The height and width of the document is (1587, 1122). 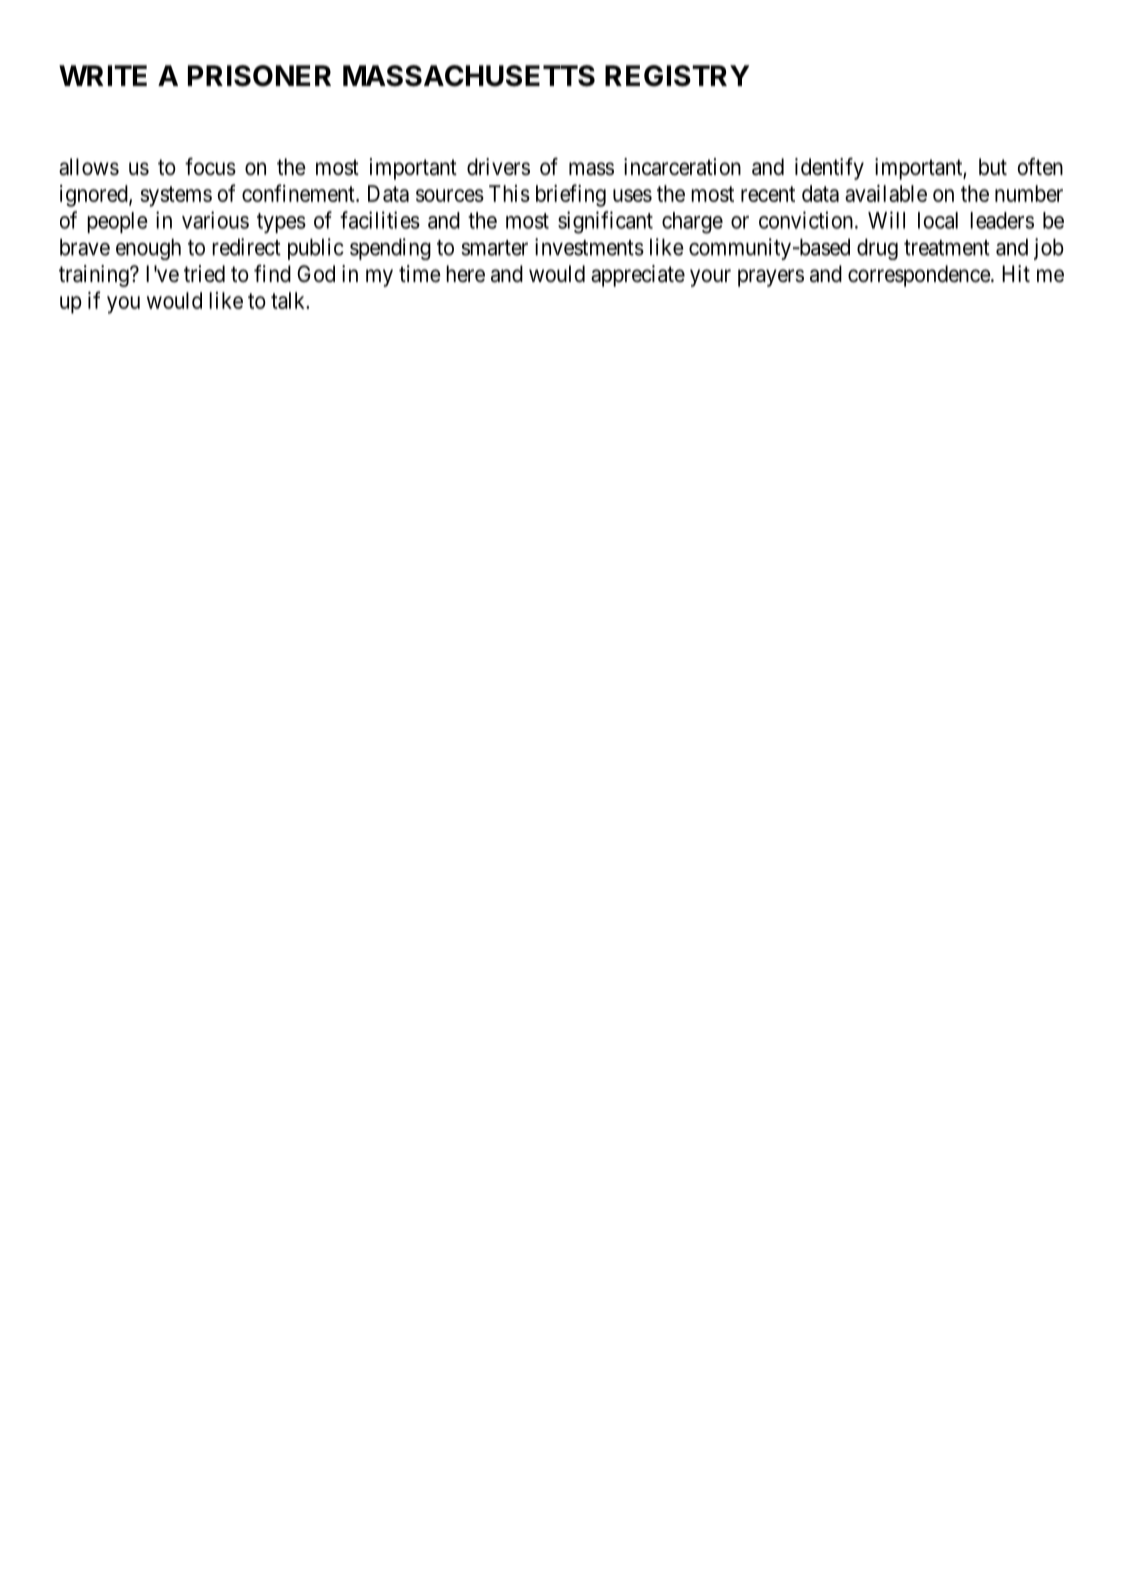 I want to click on but, so click(x=993, y=167).
